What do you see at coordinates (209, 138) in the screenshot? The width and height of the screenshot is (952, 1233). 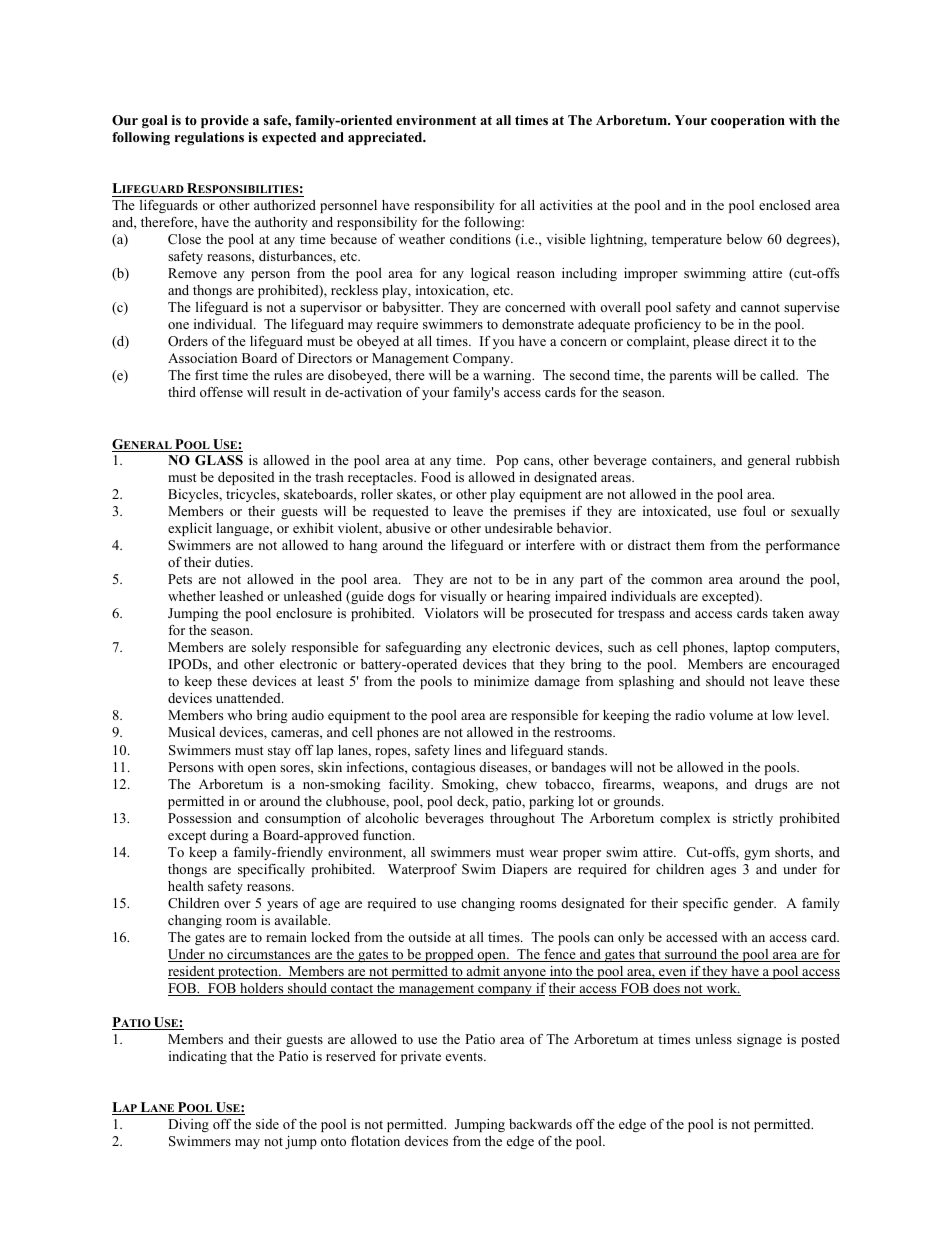 I see `regulations` at bounding box center [209, 138].
